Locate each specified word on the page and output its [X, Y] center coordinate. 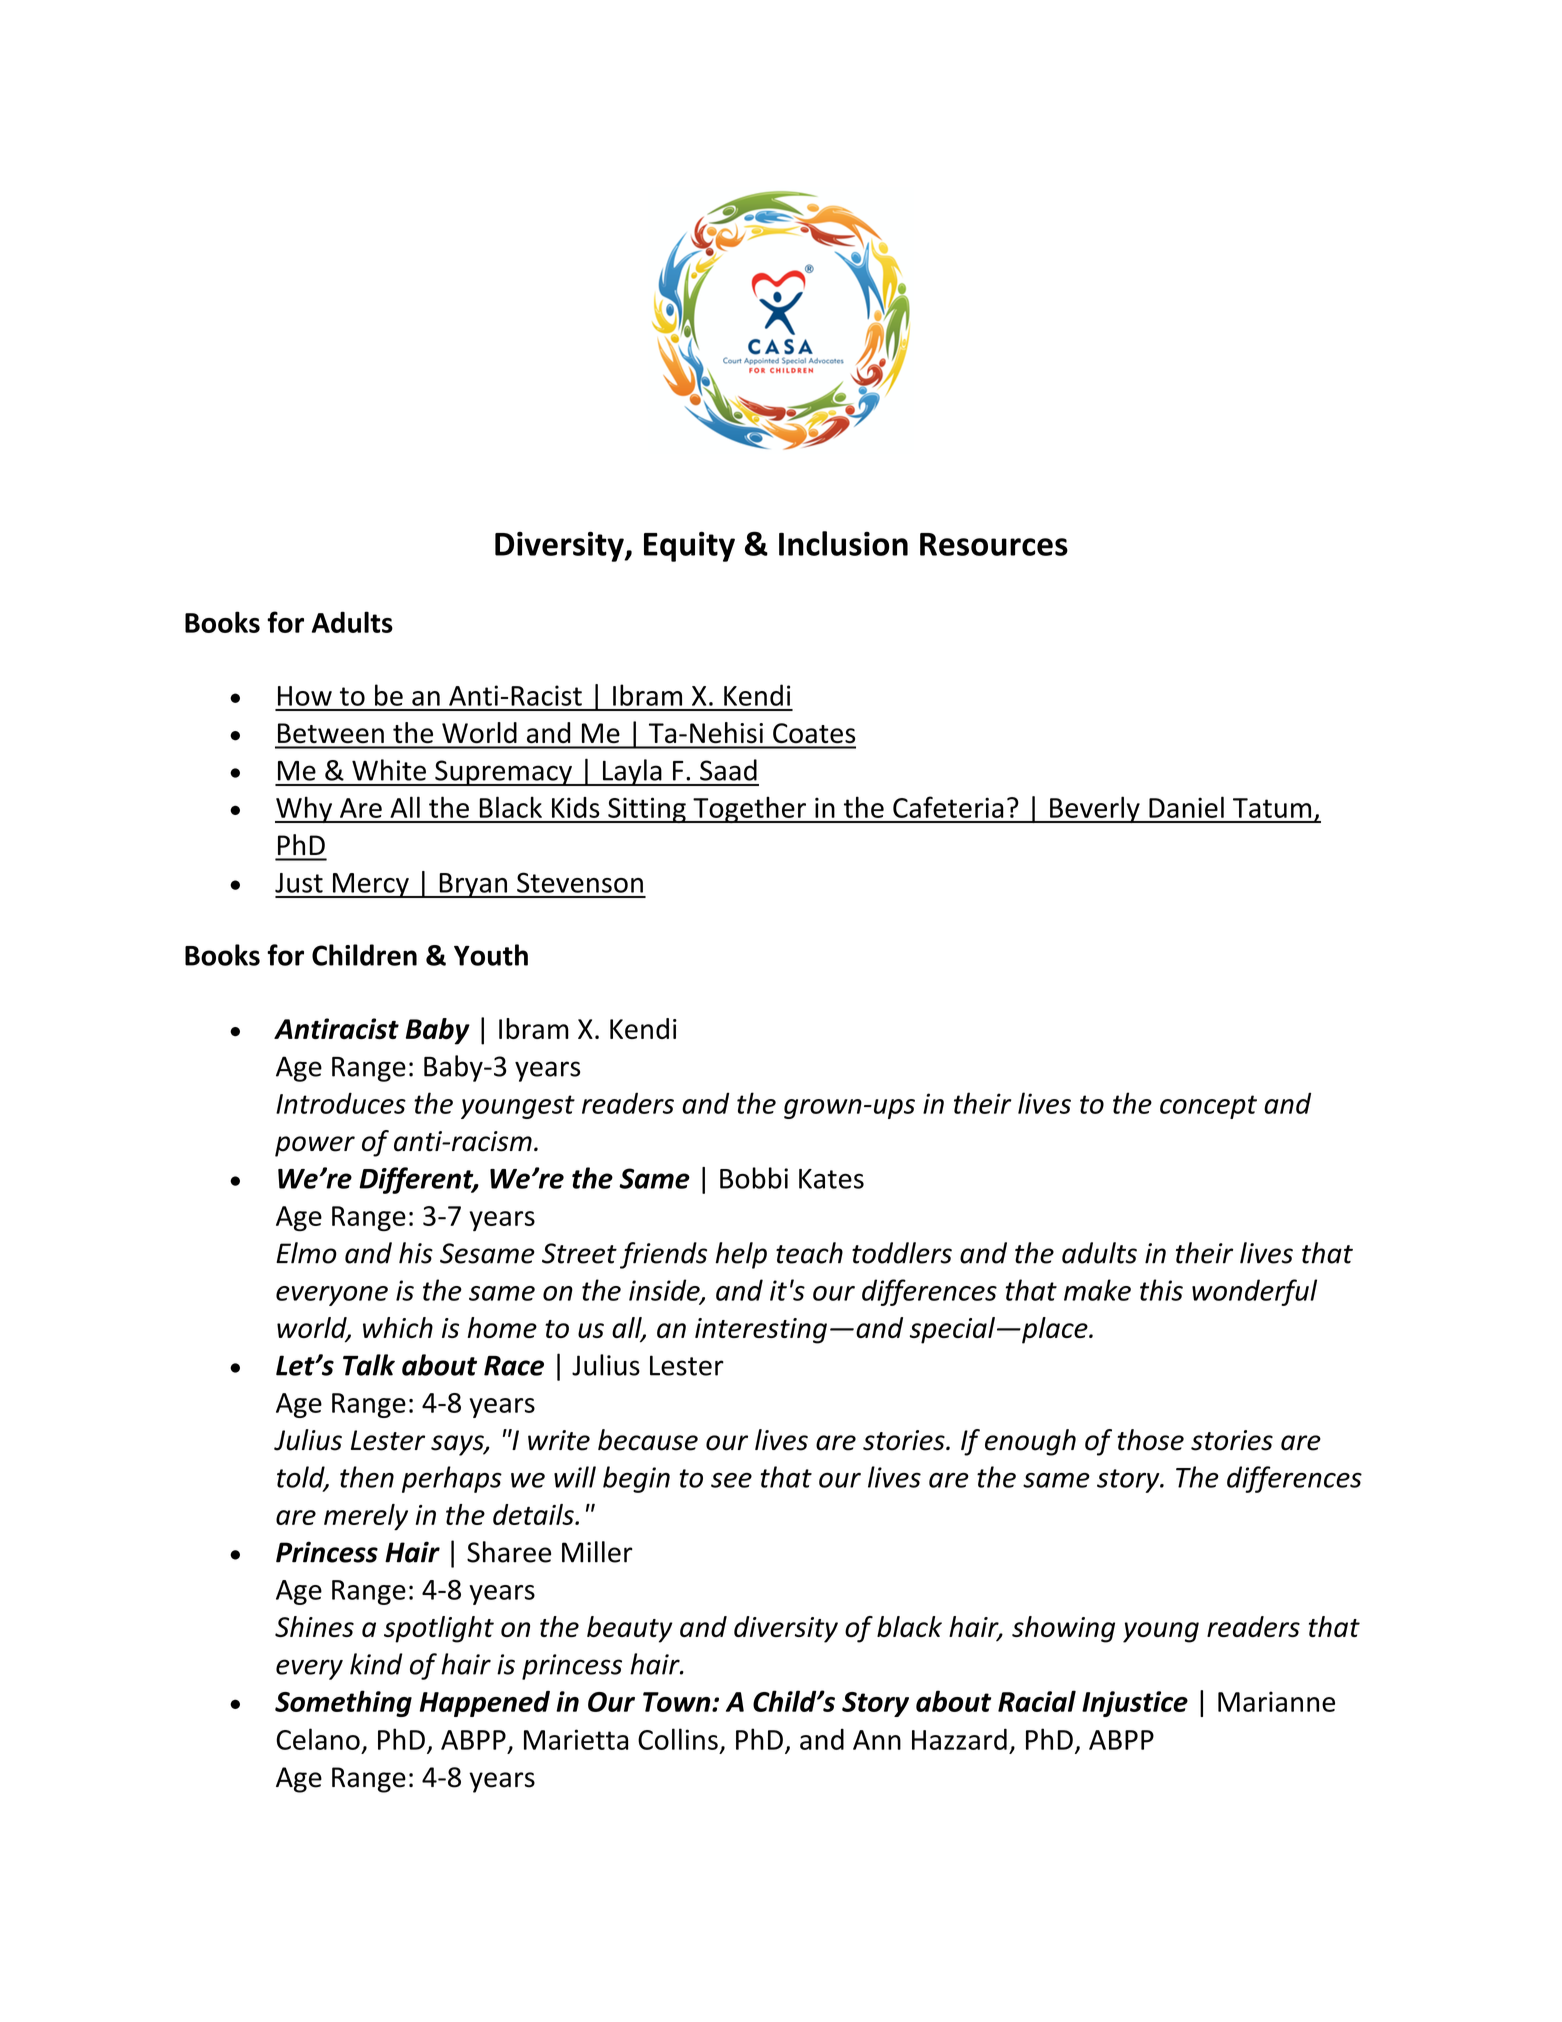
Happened [485, 1703]
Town [678, 1702]
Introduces [341, 1103]
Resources [994, 544]
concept [1208, 1107]
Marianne [1276, 1701]
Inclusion [843, 543]
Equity [689, 546]
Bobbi [754, 1178]
